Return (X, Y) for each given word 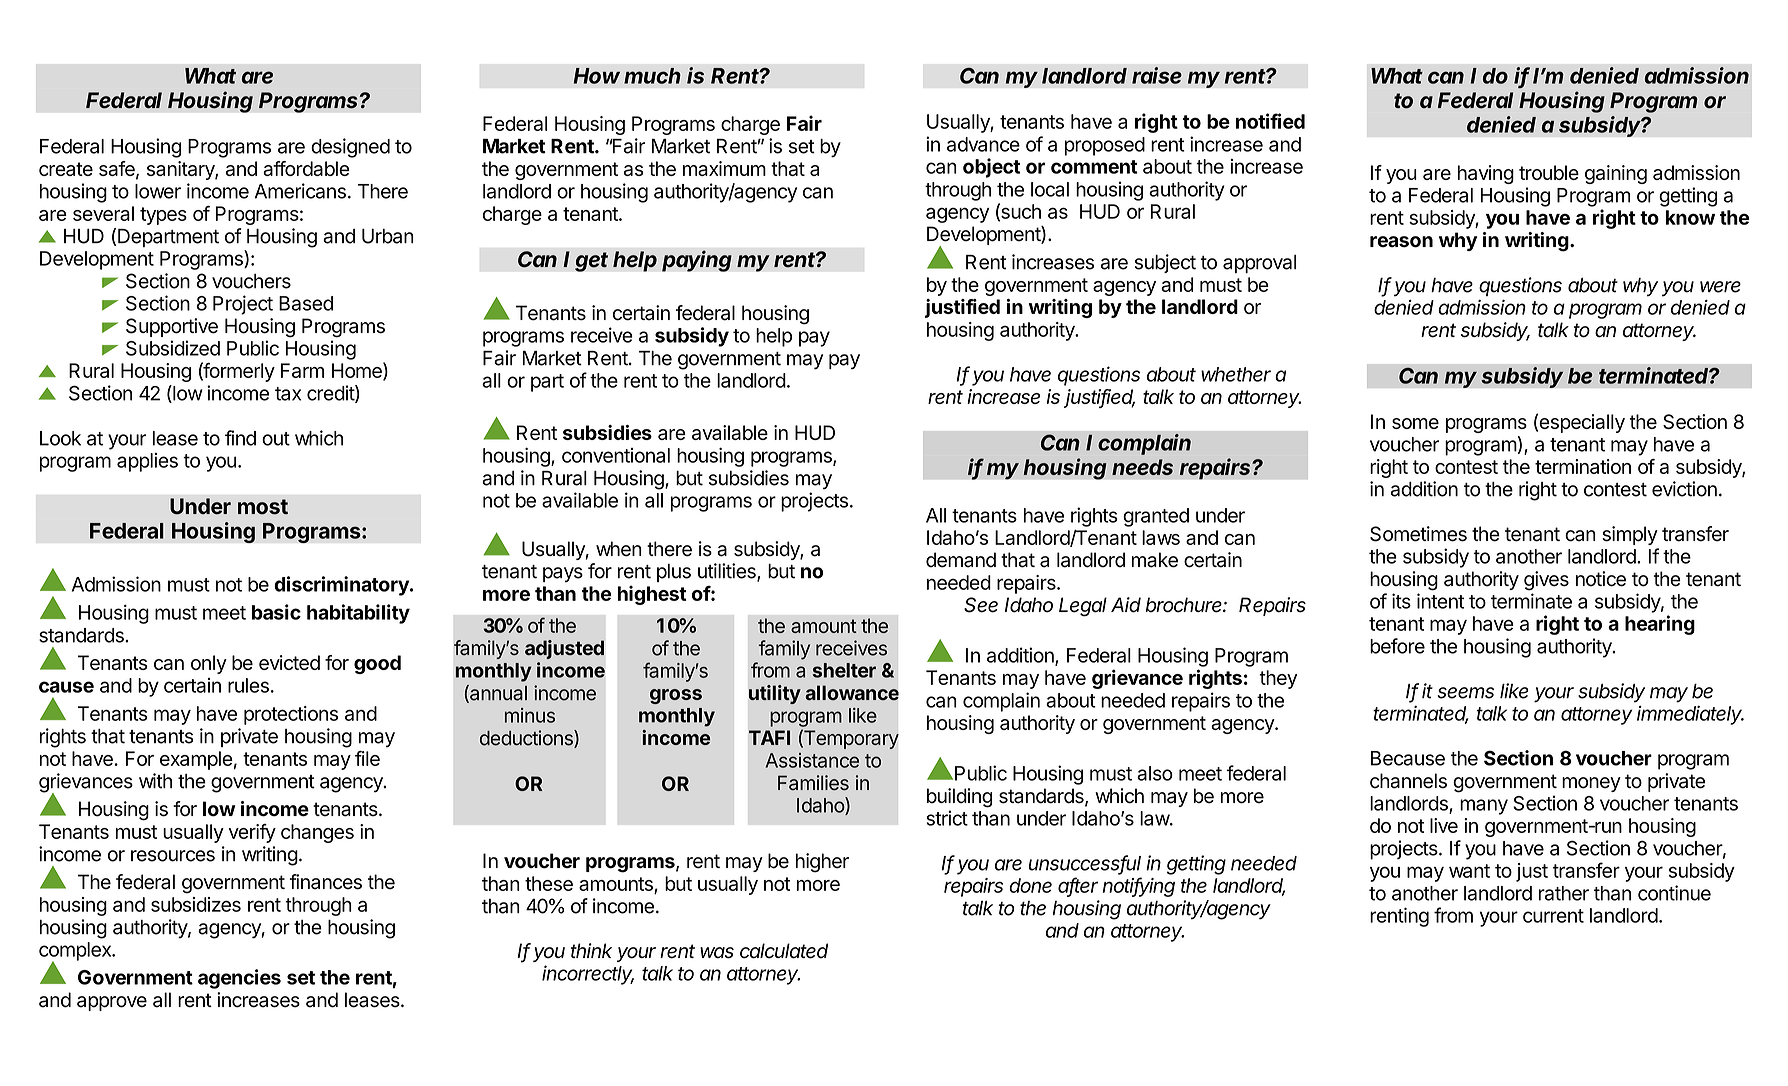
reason (1401, 242)
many (1484, 807)
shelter (844, 670)
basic (276, 612)
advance (983, 144)
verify (252, 833)
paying (697, 261)
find (240, 438)
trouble (1549, 172)
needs (1142, 467)
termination (1583, 466)
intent (1440, 601)
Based (306, 303)
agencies (239, 979)
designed (350, 148)
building (959, 798)
